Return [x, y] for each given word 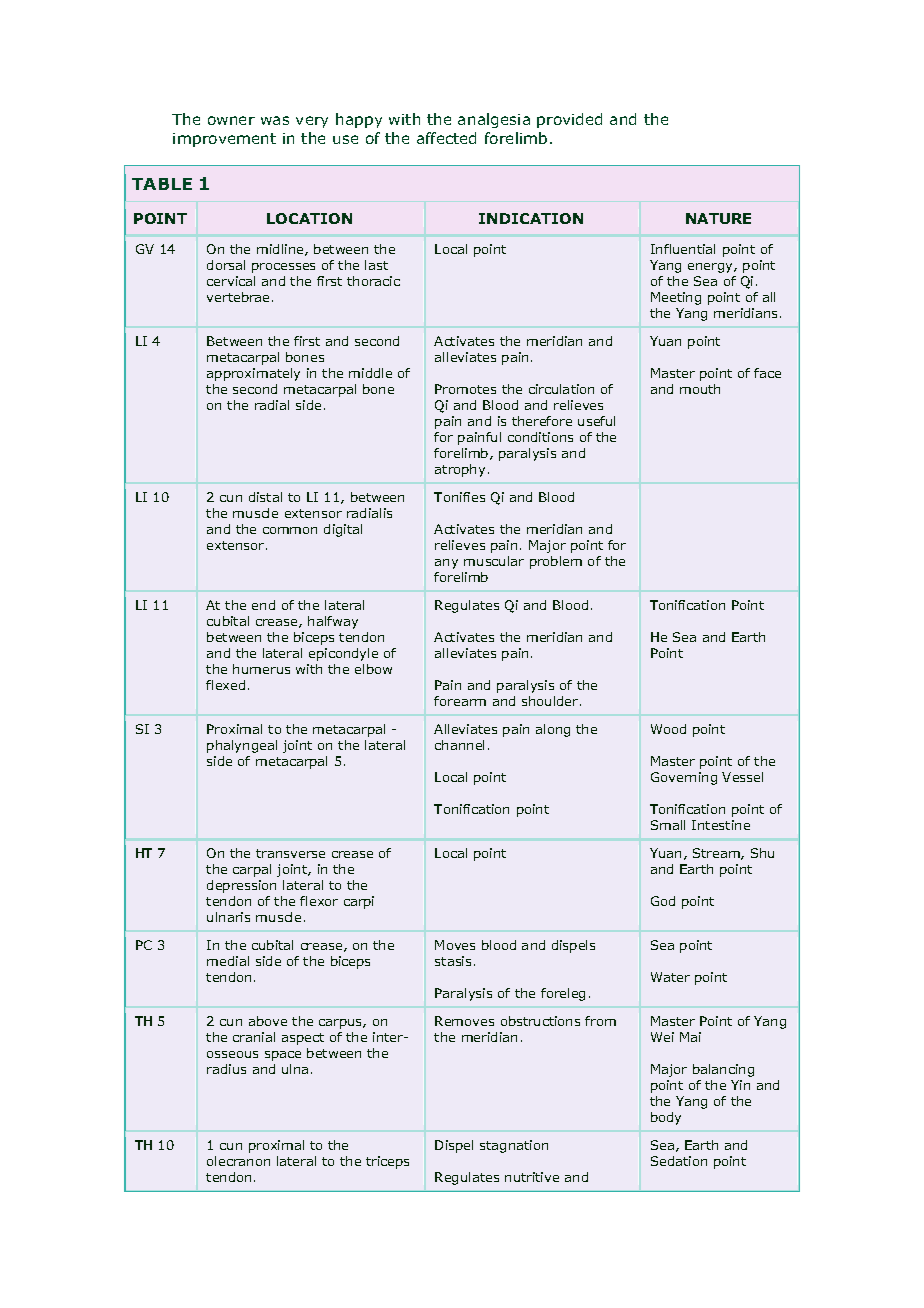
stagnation [514, 1146]
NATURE [718, 218]
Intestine [721, 825]
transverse [290, 853]
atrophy [460, 470]
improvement [224, 140]
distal [265, 497]
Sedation [679, 1161]
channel [459, 745]
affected [446, 138]
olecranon [238, 1161]
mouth [700, 389]
